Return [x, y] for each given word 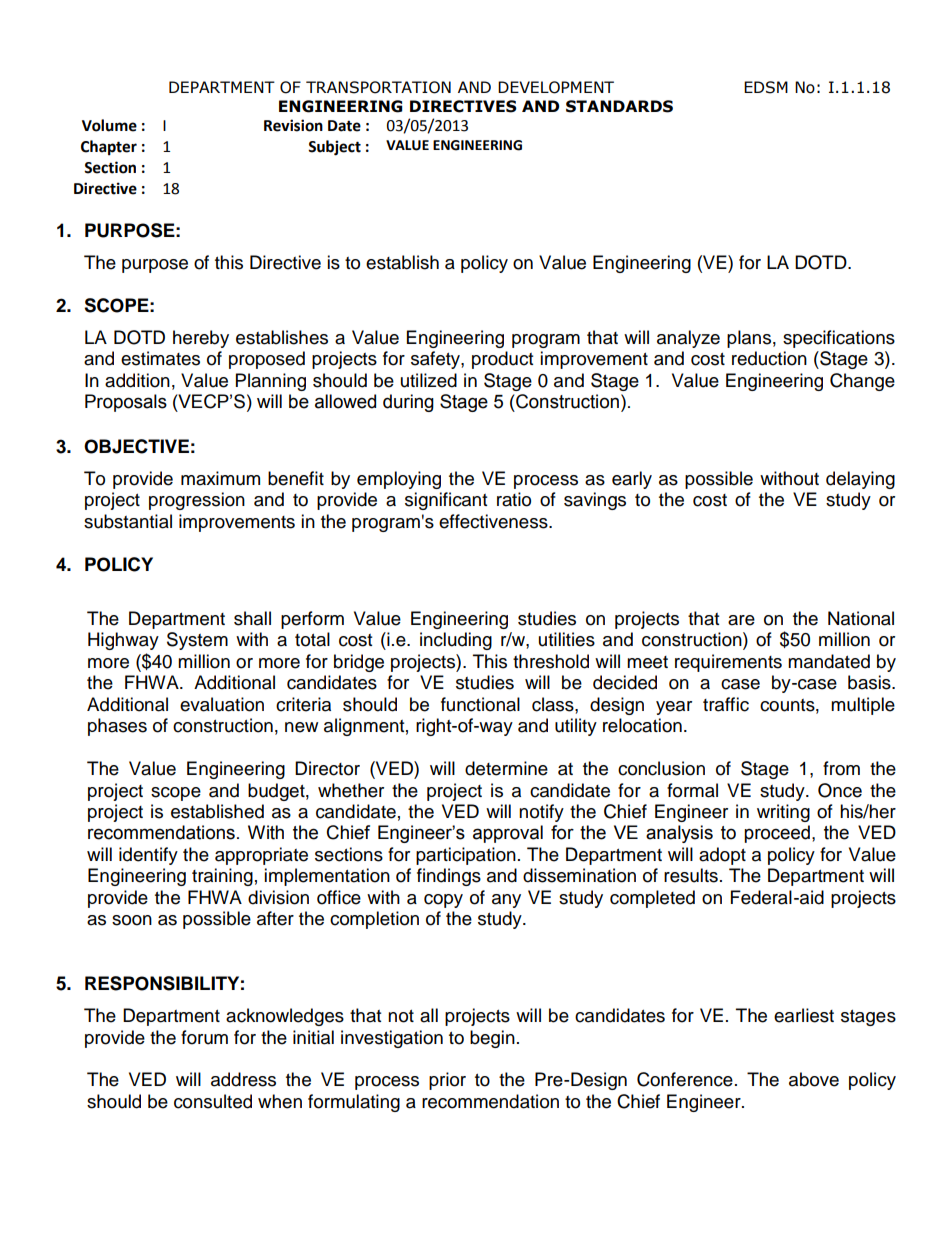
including [456, 641]
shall [252, 618]
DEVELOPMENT [556, 87]
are [741, 620]
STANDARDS [619, 106]
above [814, 1079]
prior [447, 1081]
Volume [109, 125]
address [243, 1079]
